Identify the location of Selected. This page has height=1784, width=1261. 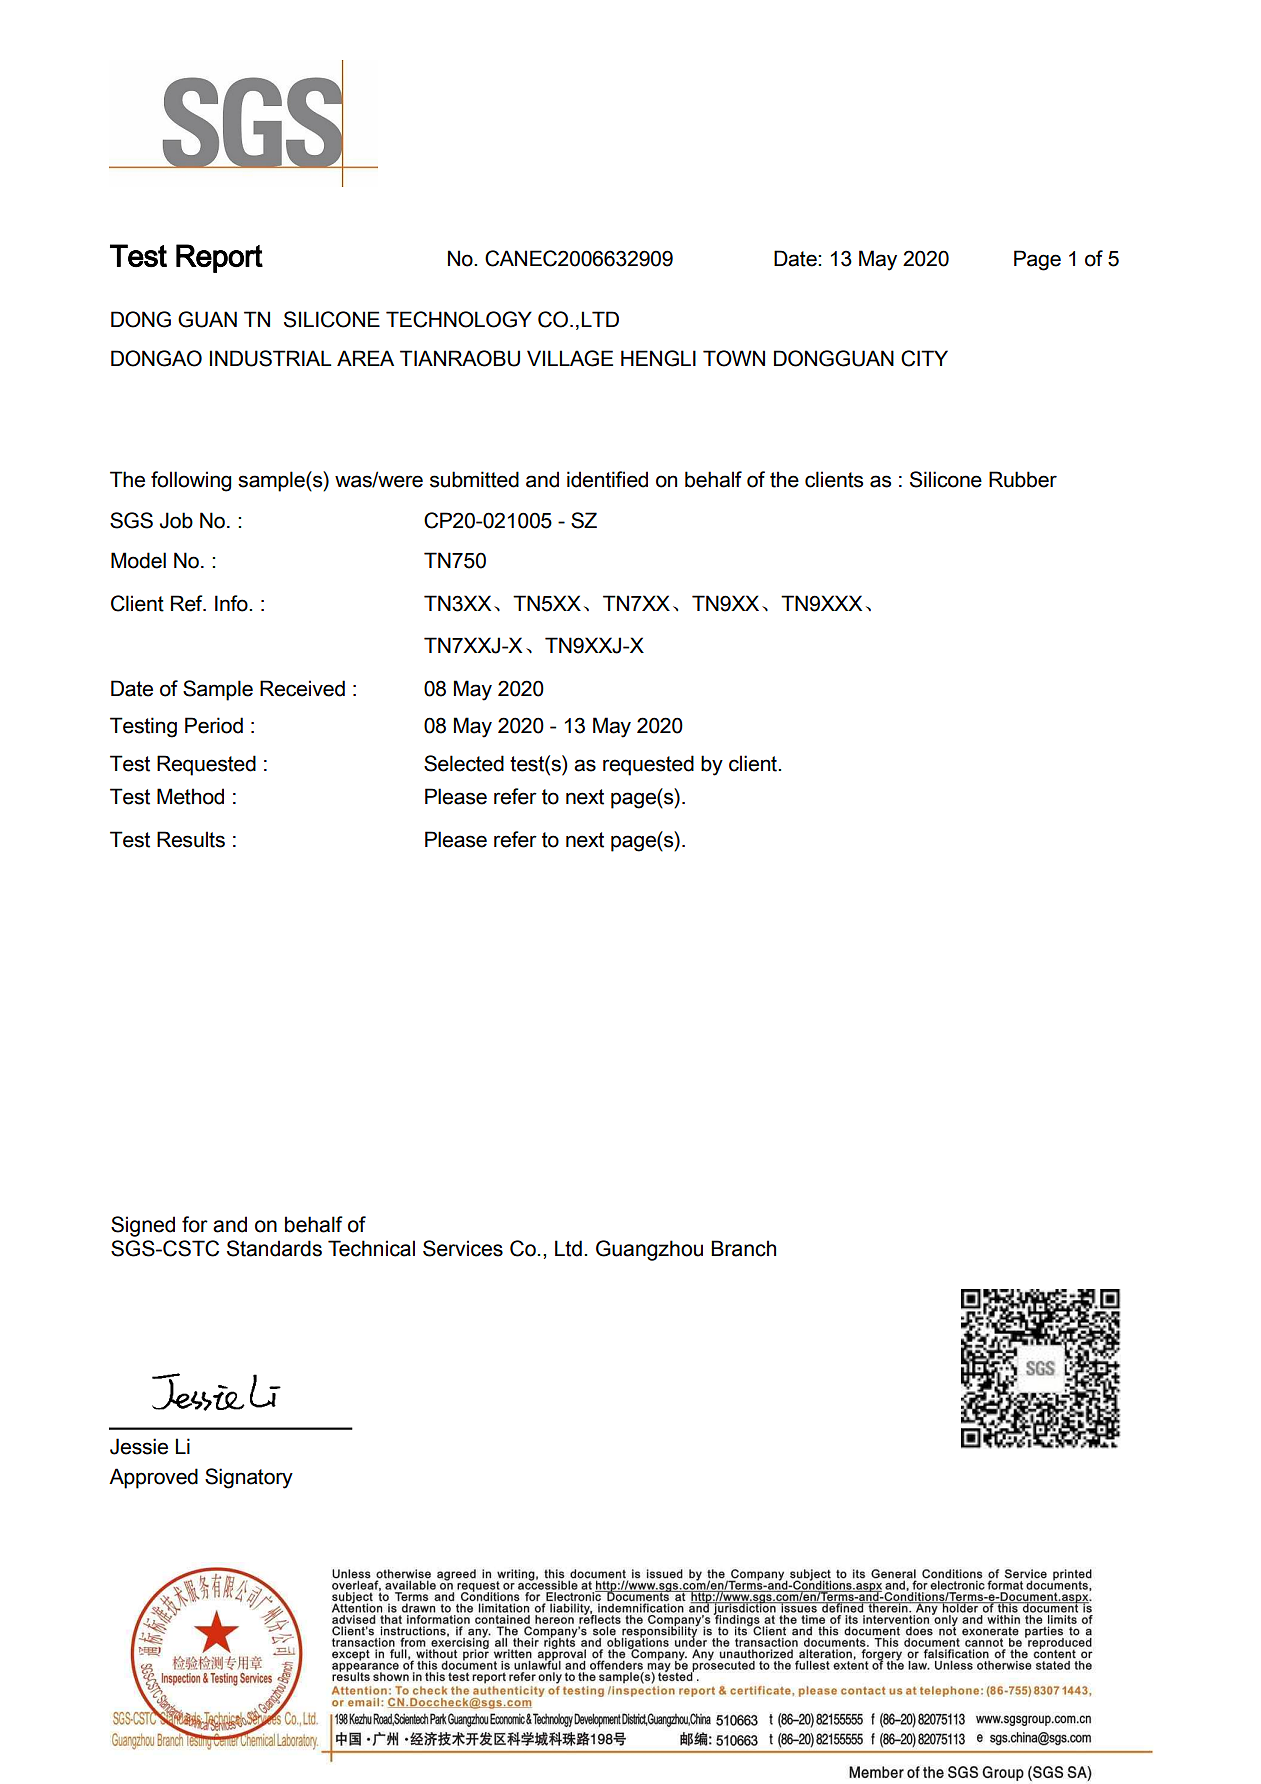
(464, 763).
